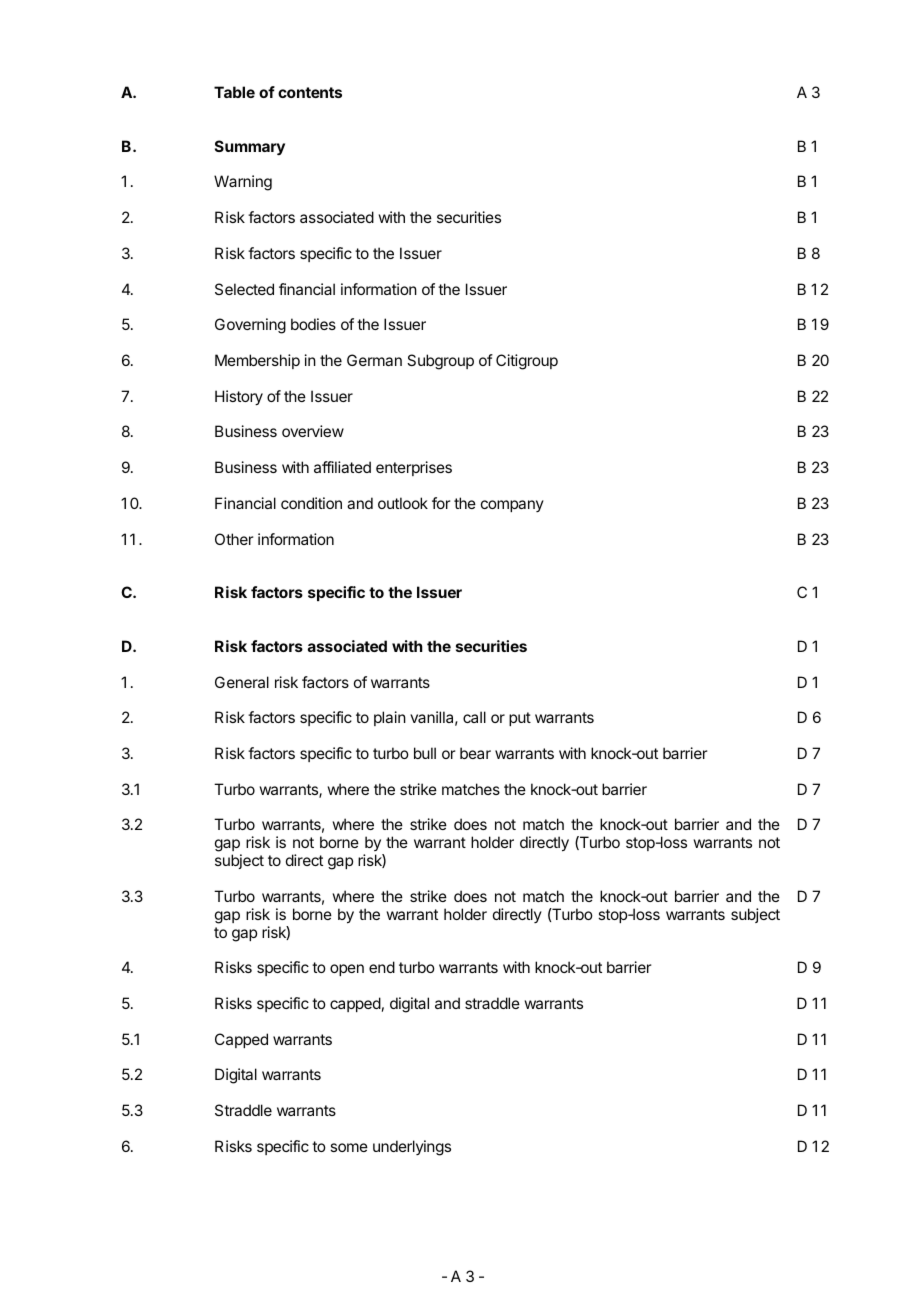  I want to click on call, so click(474, 717).
